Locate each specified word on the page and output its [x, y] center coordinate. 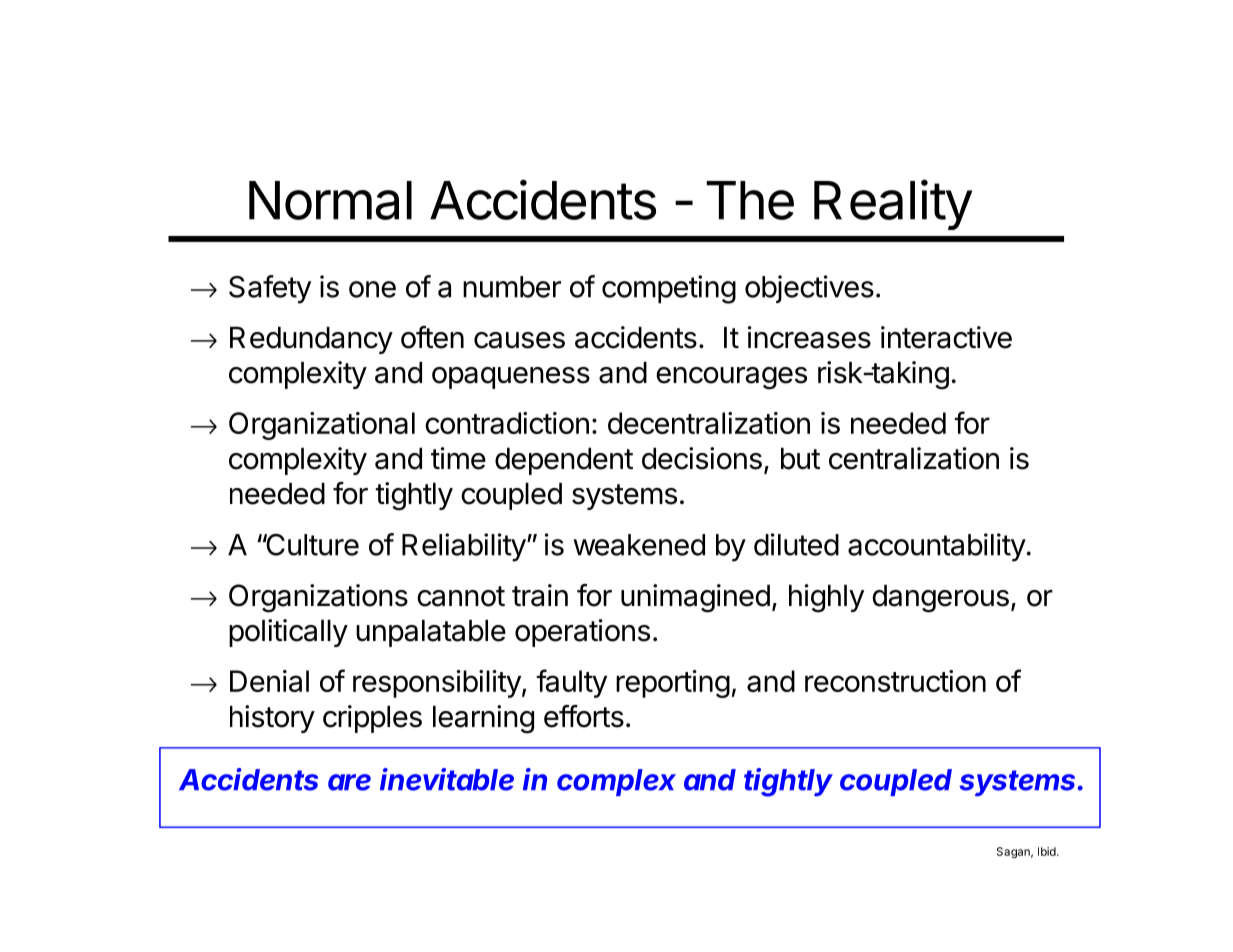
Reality [893, 204]
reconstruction [895, 681]
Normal [330, 200]
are [349, 782]
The [750, 200]
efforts [584, 716]
